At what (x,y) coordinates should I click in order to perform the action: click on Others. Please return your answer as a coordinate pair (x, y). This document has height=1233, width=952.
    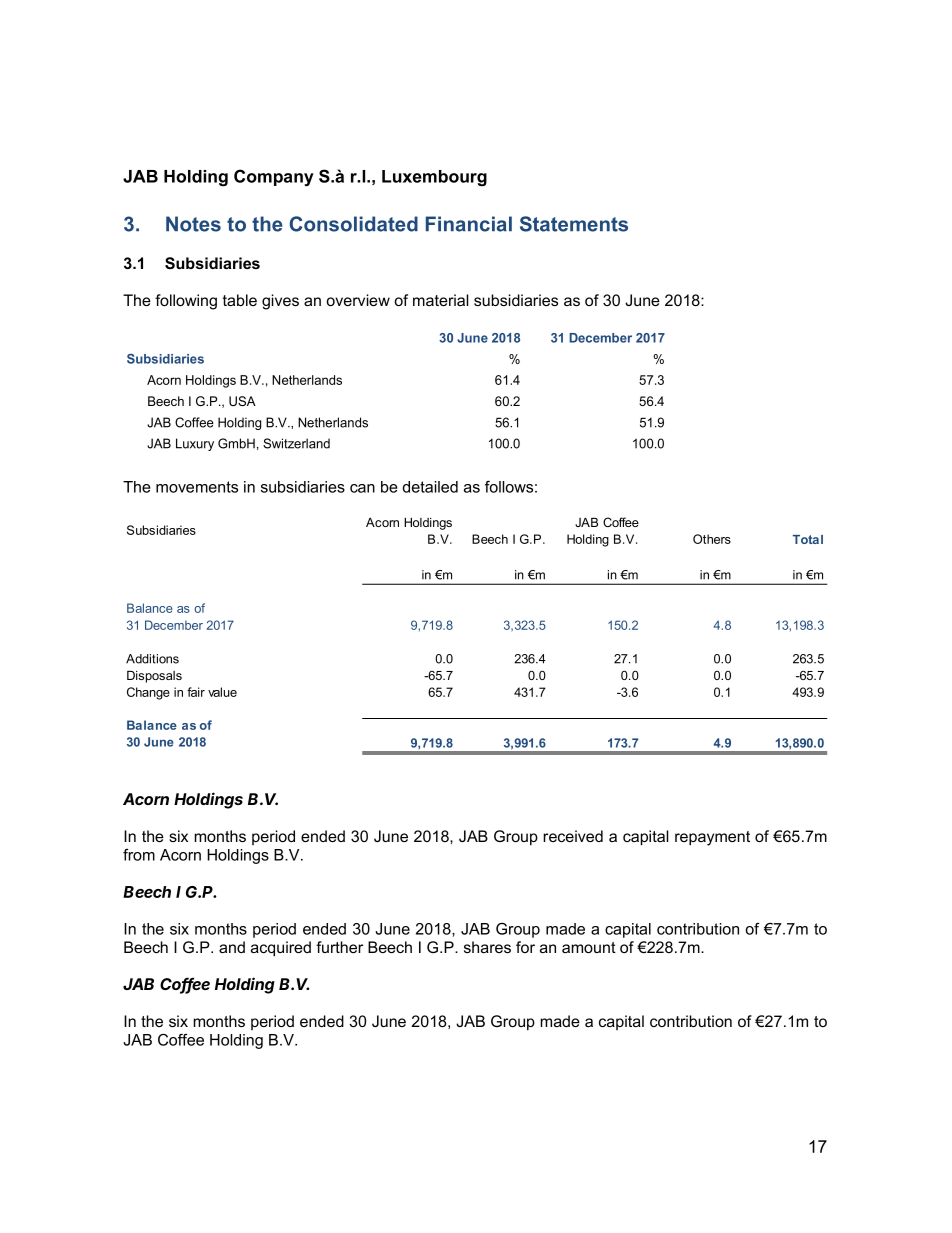
    Looking at the image, I should click on (712, 539).
